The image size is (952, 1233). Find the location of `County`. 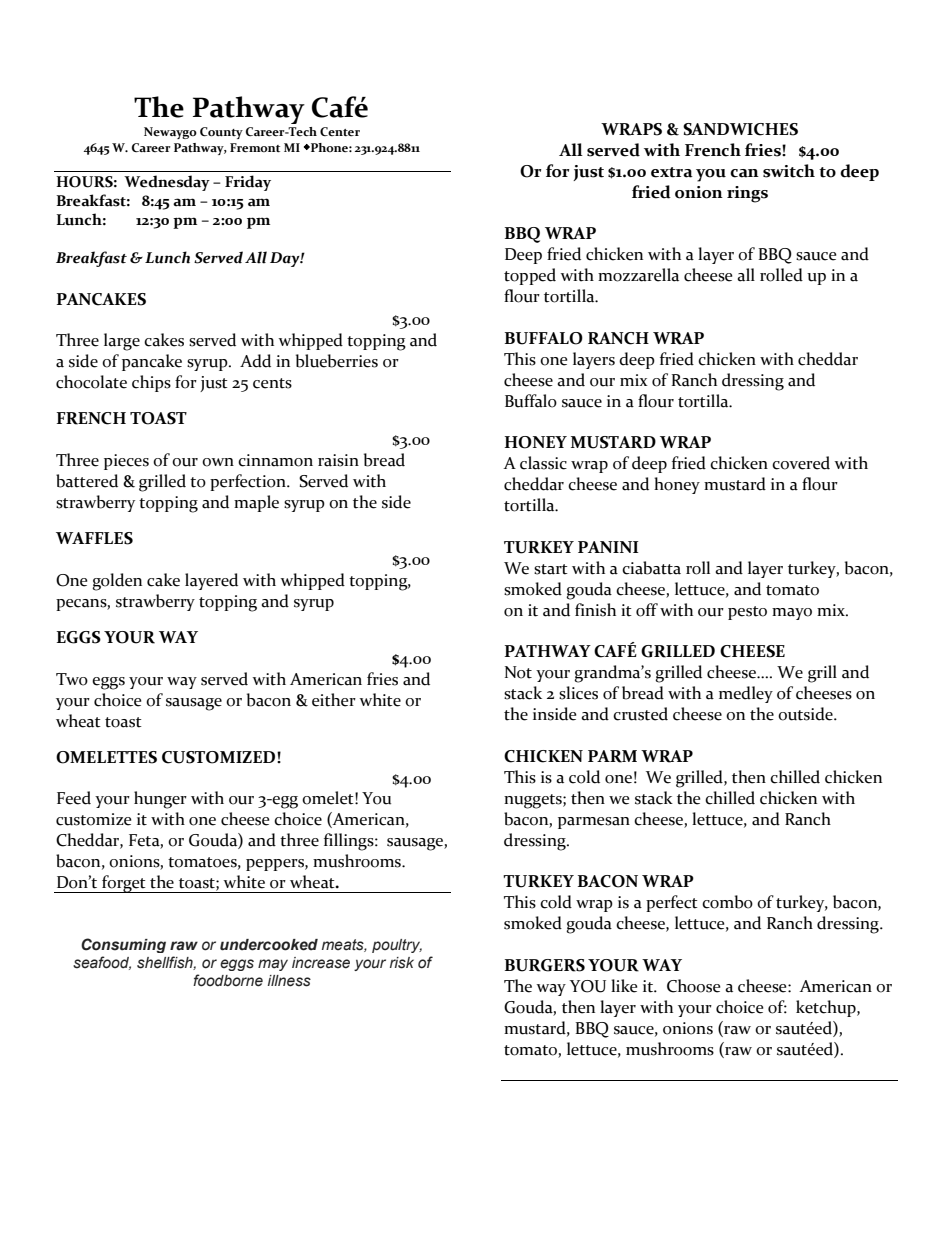

County is located at coordinates (221, 133).
